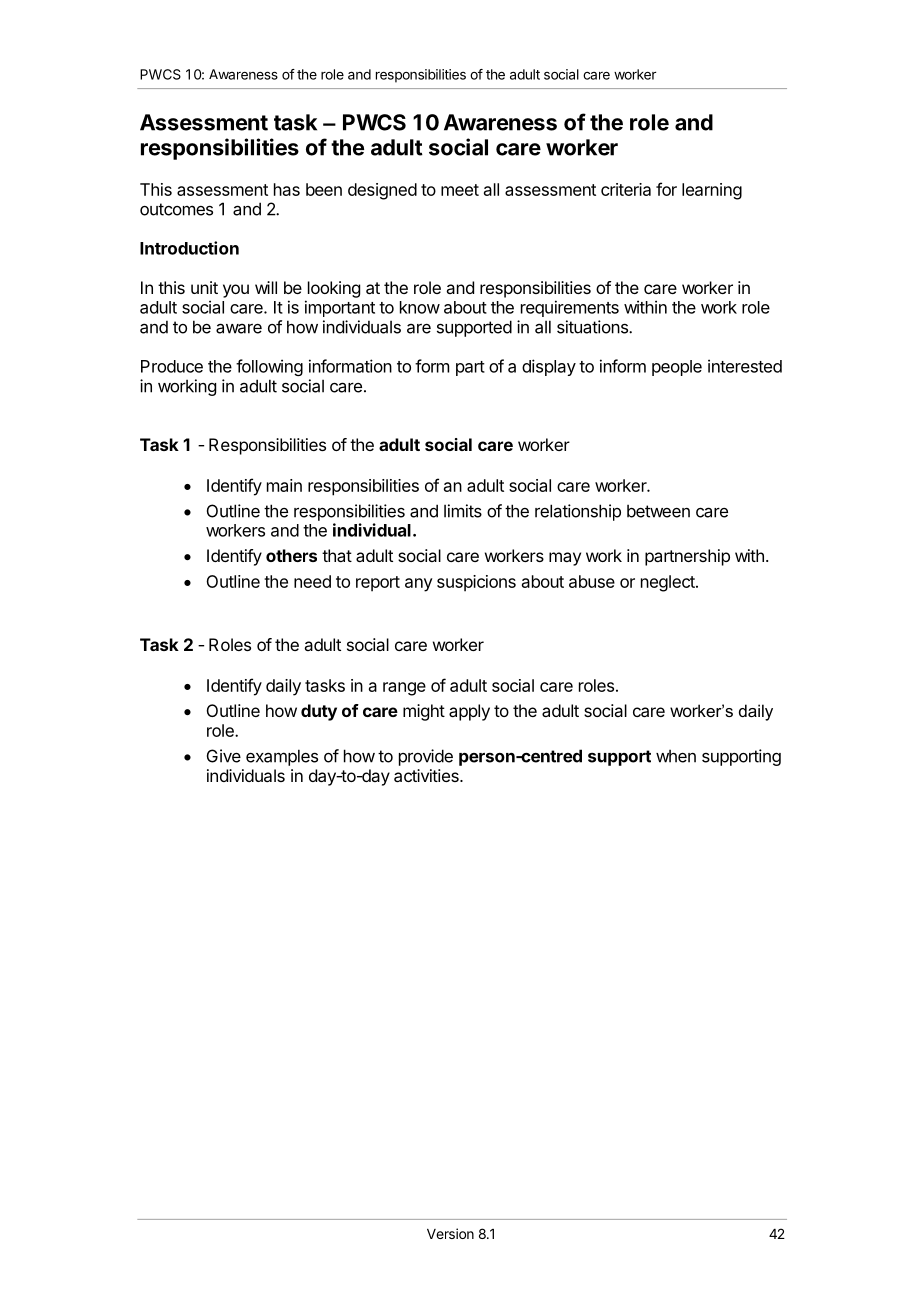 Image resolution: width=924 pixels, height=1308 pixels. I want to click on has, so click(287, 189).
